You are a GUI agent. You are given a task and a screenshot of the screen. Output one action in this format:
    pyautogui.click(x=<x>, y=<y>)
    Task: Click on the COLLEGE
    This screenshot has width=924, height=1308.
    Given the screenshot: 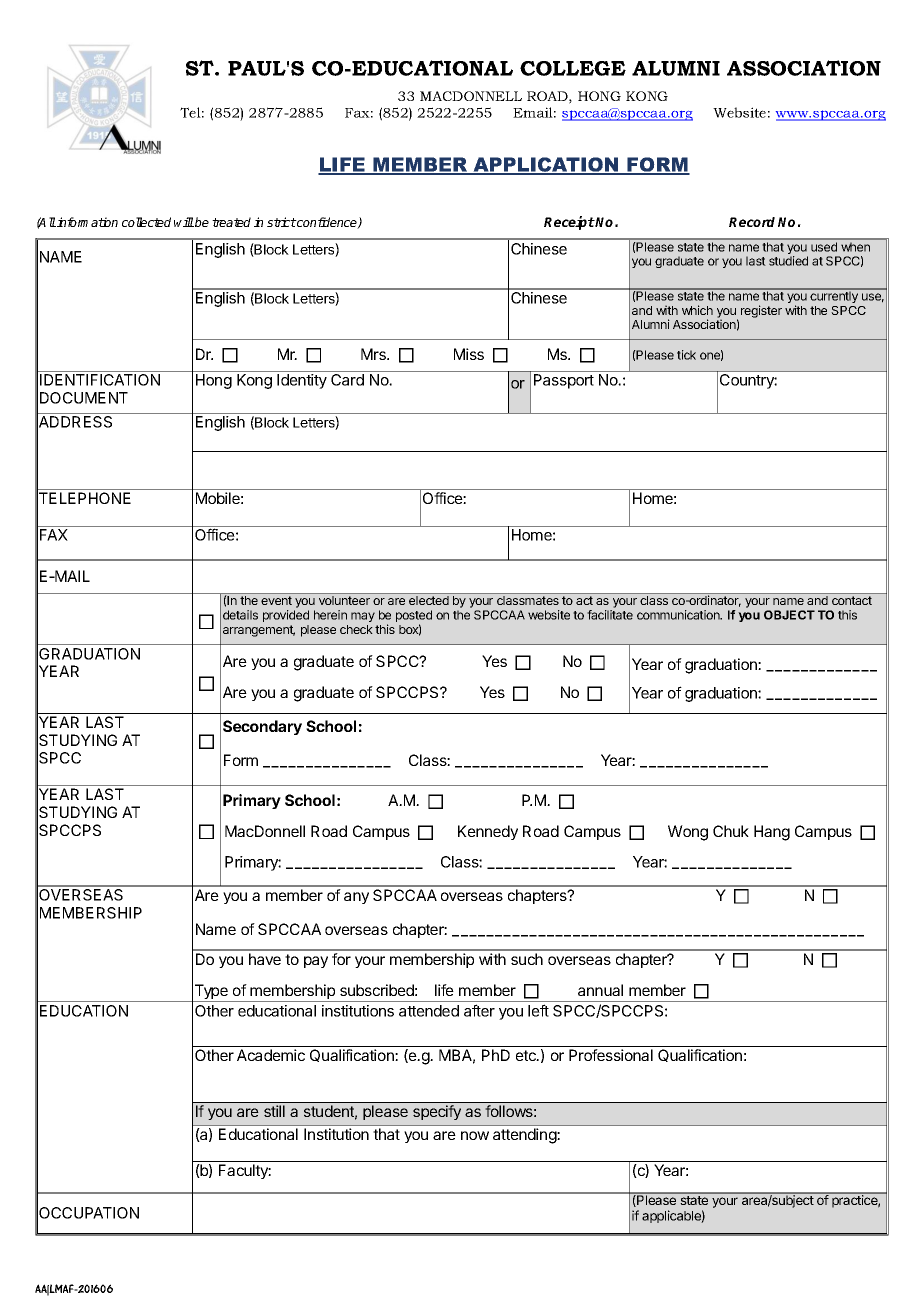 What is the action you would take?
    pyautogui.click(x=573, y=68)
